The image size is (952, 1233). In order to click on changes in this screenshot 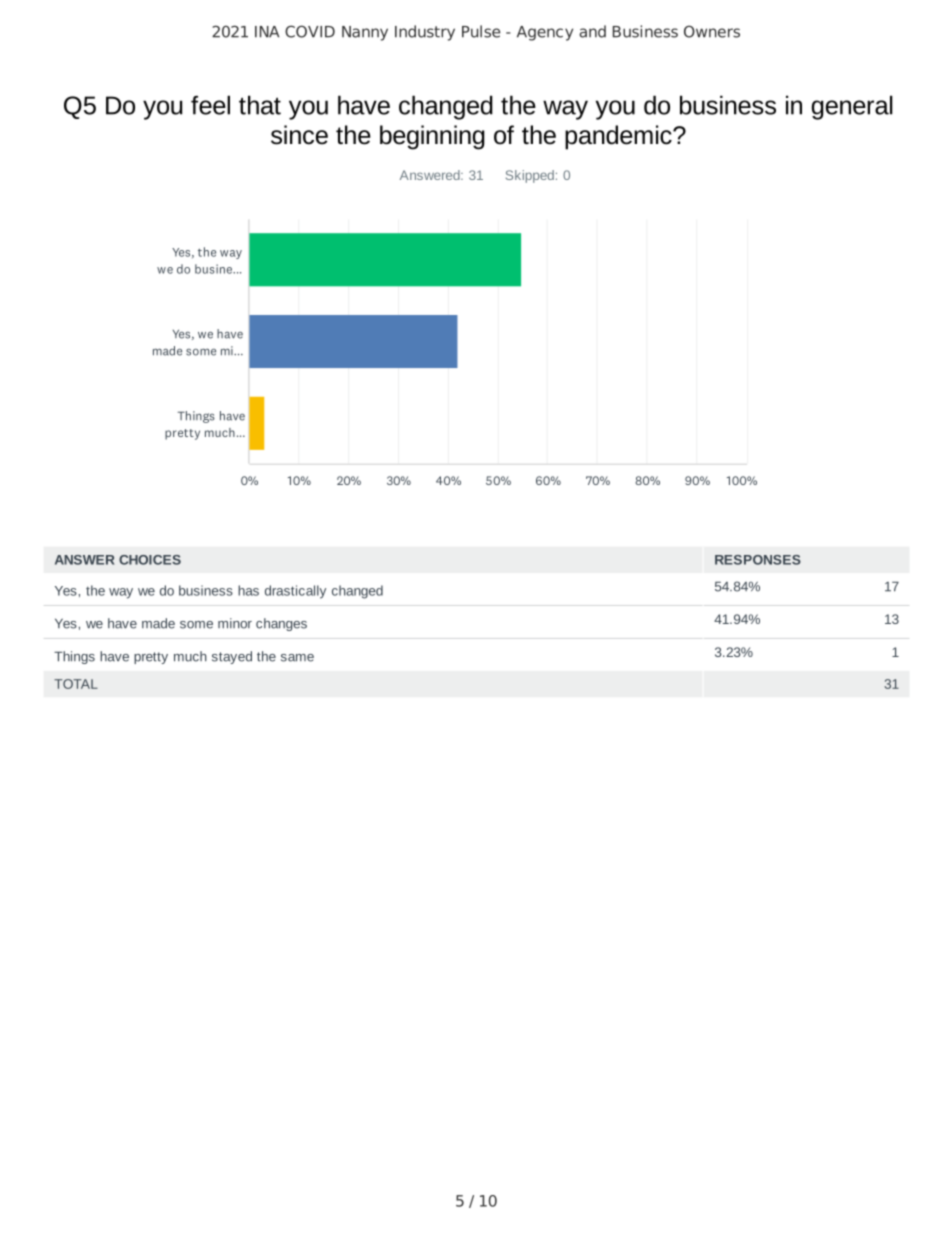, I will do `click(281, 624)`.
